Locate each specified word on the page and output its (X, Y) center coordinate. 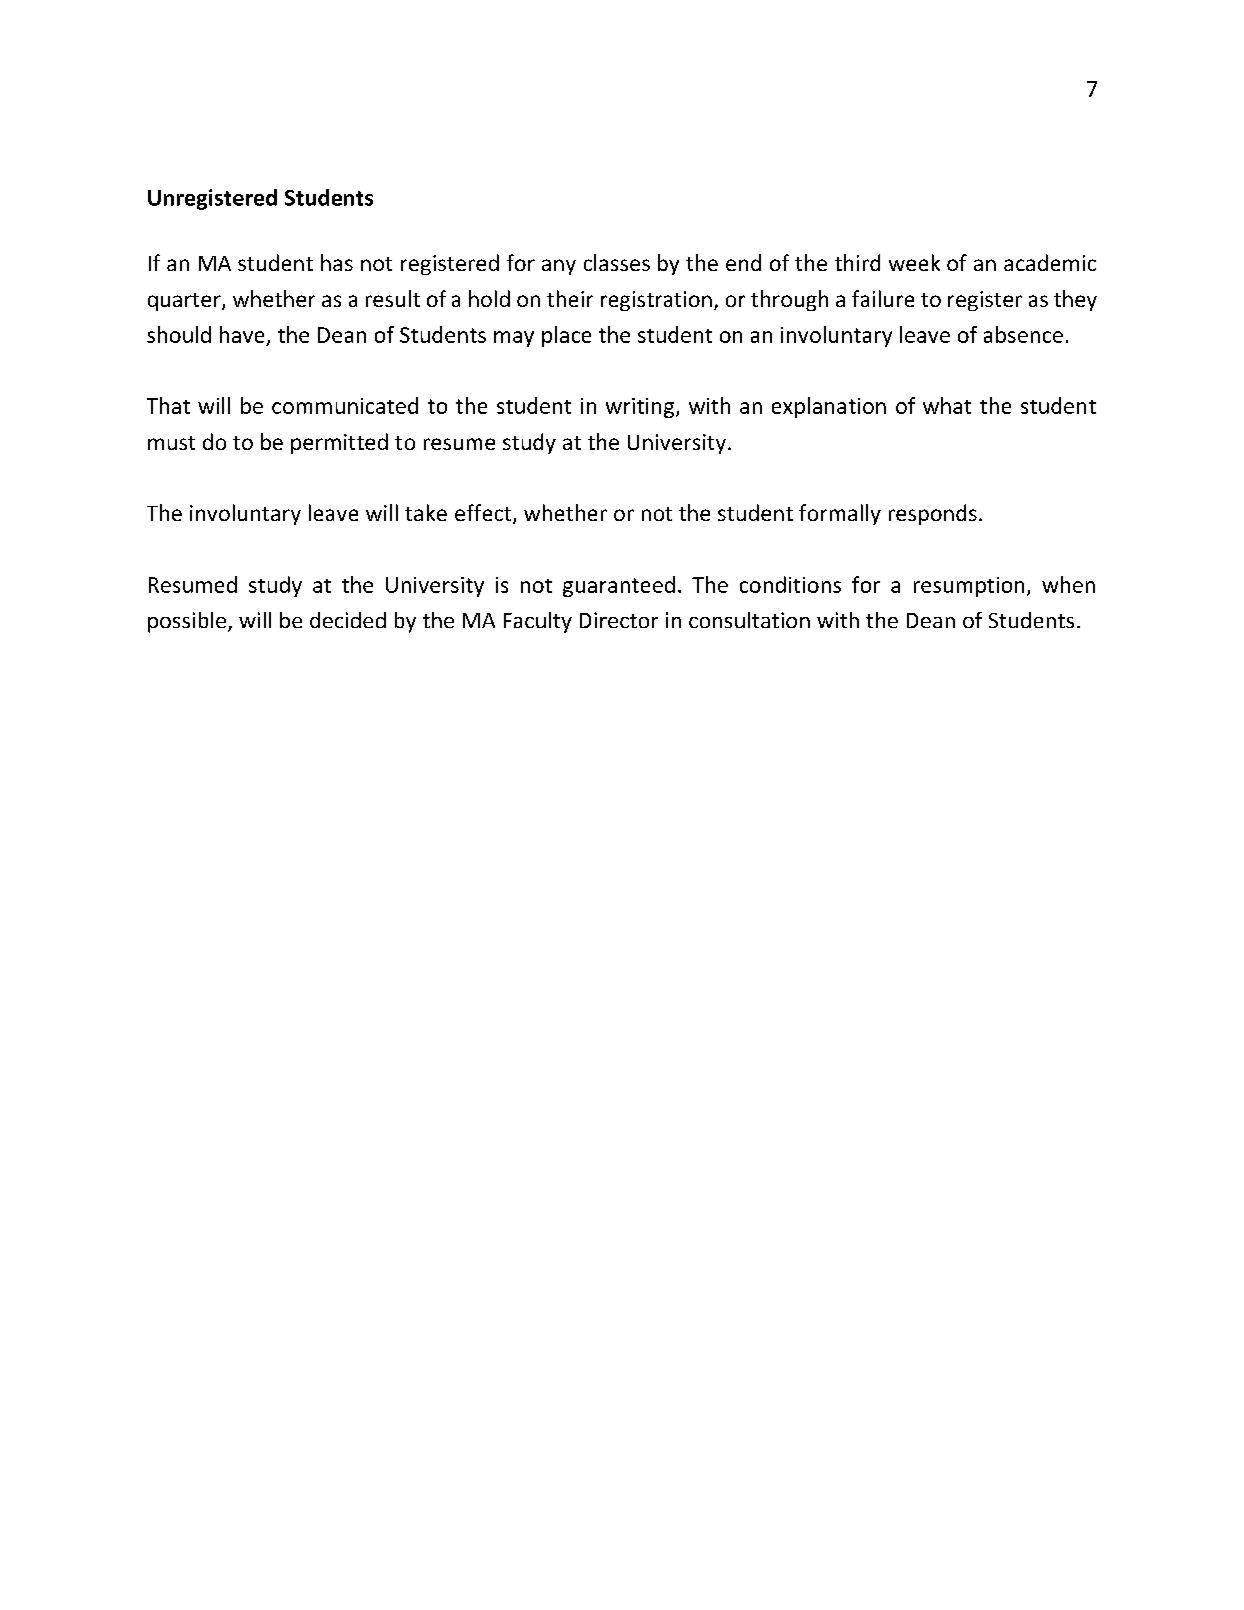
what (947, 405)
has (337, 262)
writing (641, 408)
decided (348, 620)
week (914, 262)
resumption (969, 587)
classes (617, 262)
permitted (339, 443)
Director (619, 620)
